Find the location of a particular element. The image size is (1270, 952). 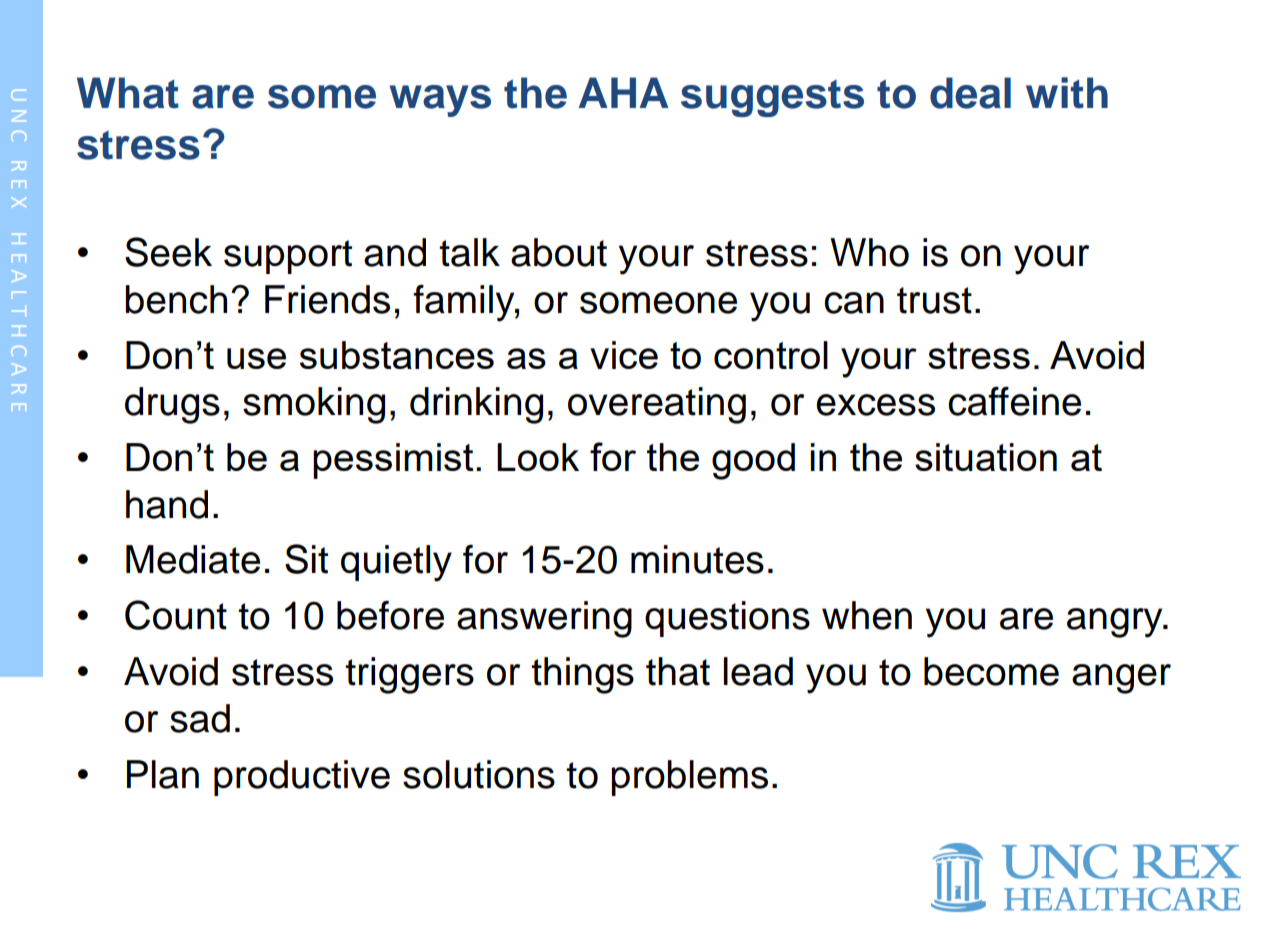

productive is located at coordinates (302, 778).
